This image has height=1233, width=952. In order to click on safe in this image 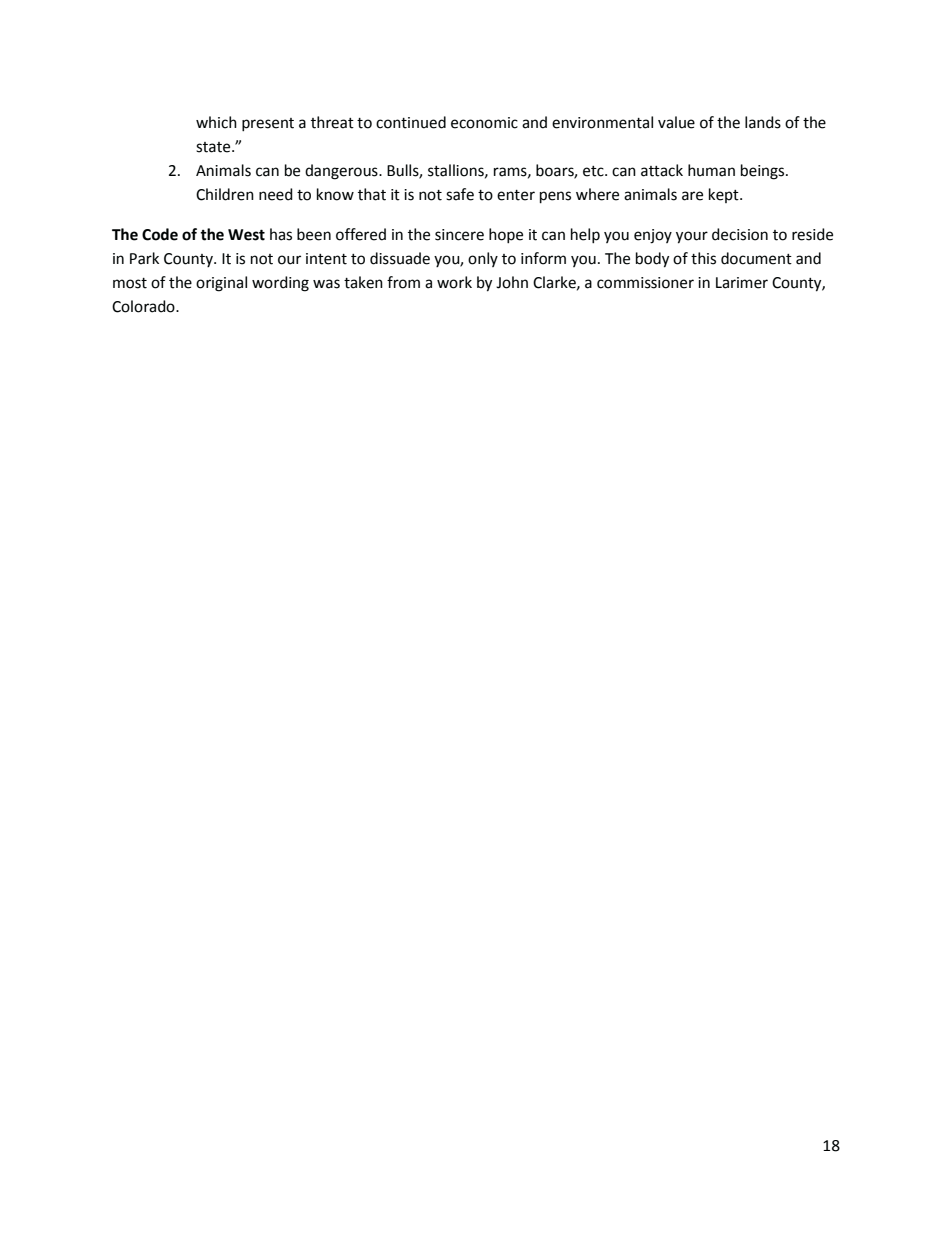, I will do `click(460, 194)`.
